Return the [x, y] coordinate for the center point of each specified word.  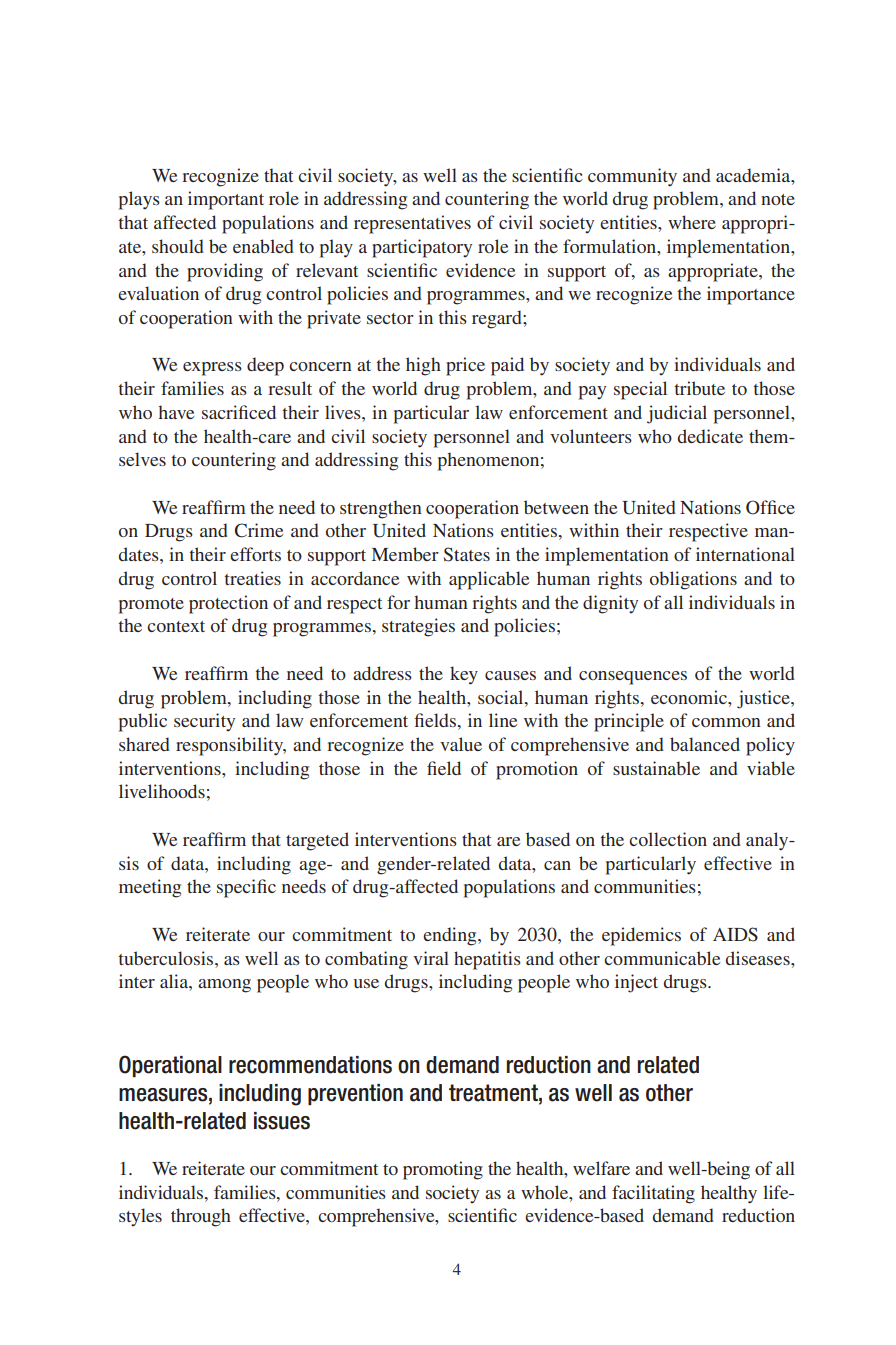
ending [451, 936]
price [465, 366]
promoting [443, 1170]
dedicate [710, 436]
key [464, 675]
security [204, 722]
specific [246, 888]
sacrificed [239, 412]
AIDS [735, 934]
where [692, 222]
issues [282, 1121]
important [226, 200]
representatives [412, 224]
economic [690, 697]
